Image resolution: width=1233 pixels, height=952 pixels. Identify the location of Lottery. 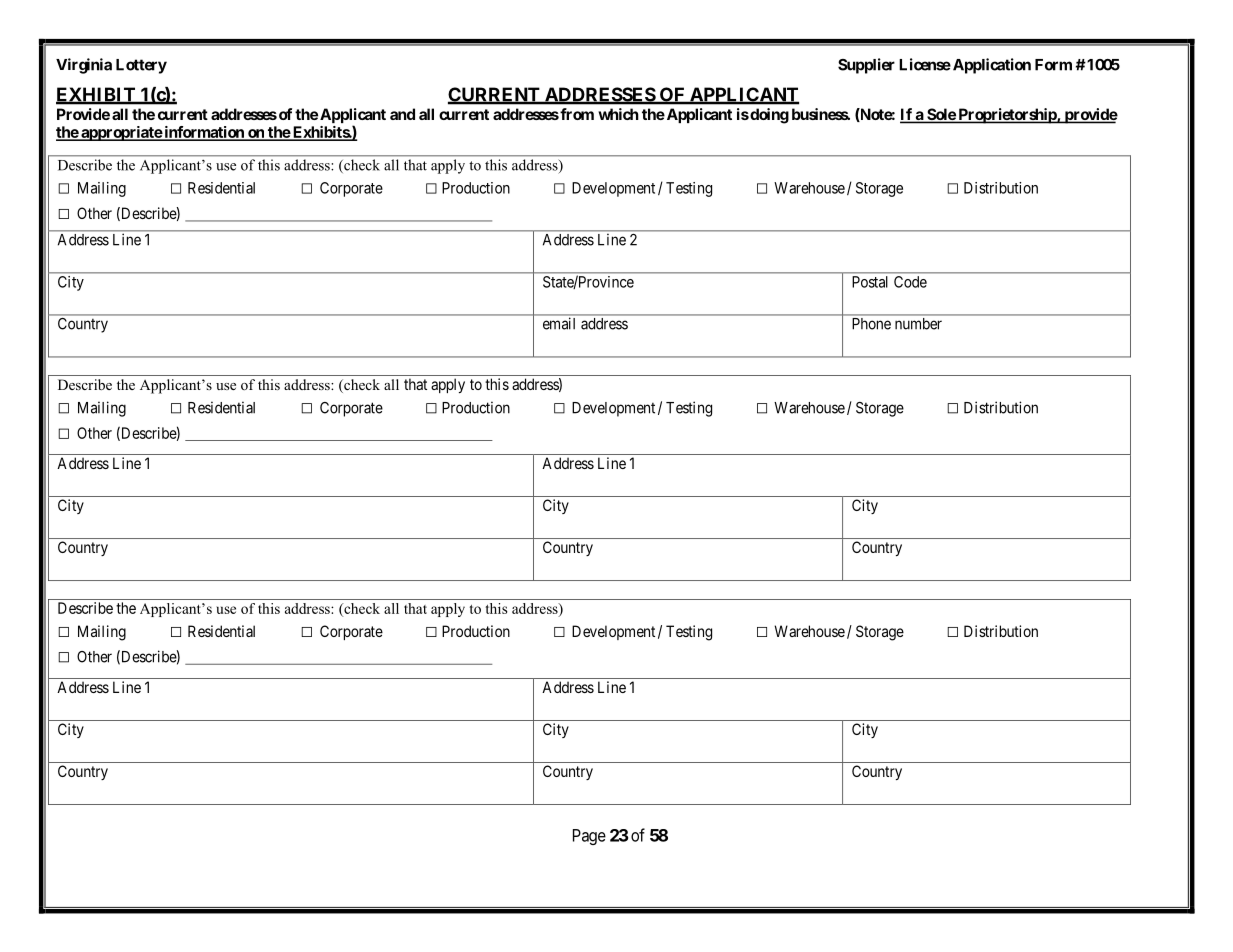
(141, 66).
